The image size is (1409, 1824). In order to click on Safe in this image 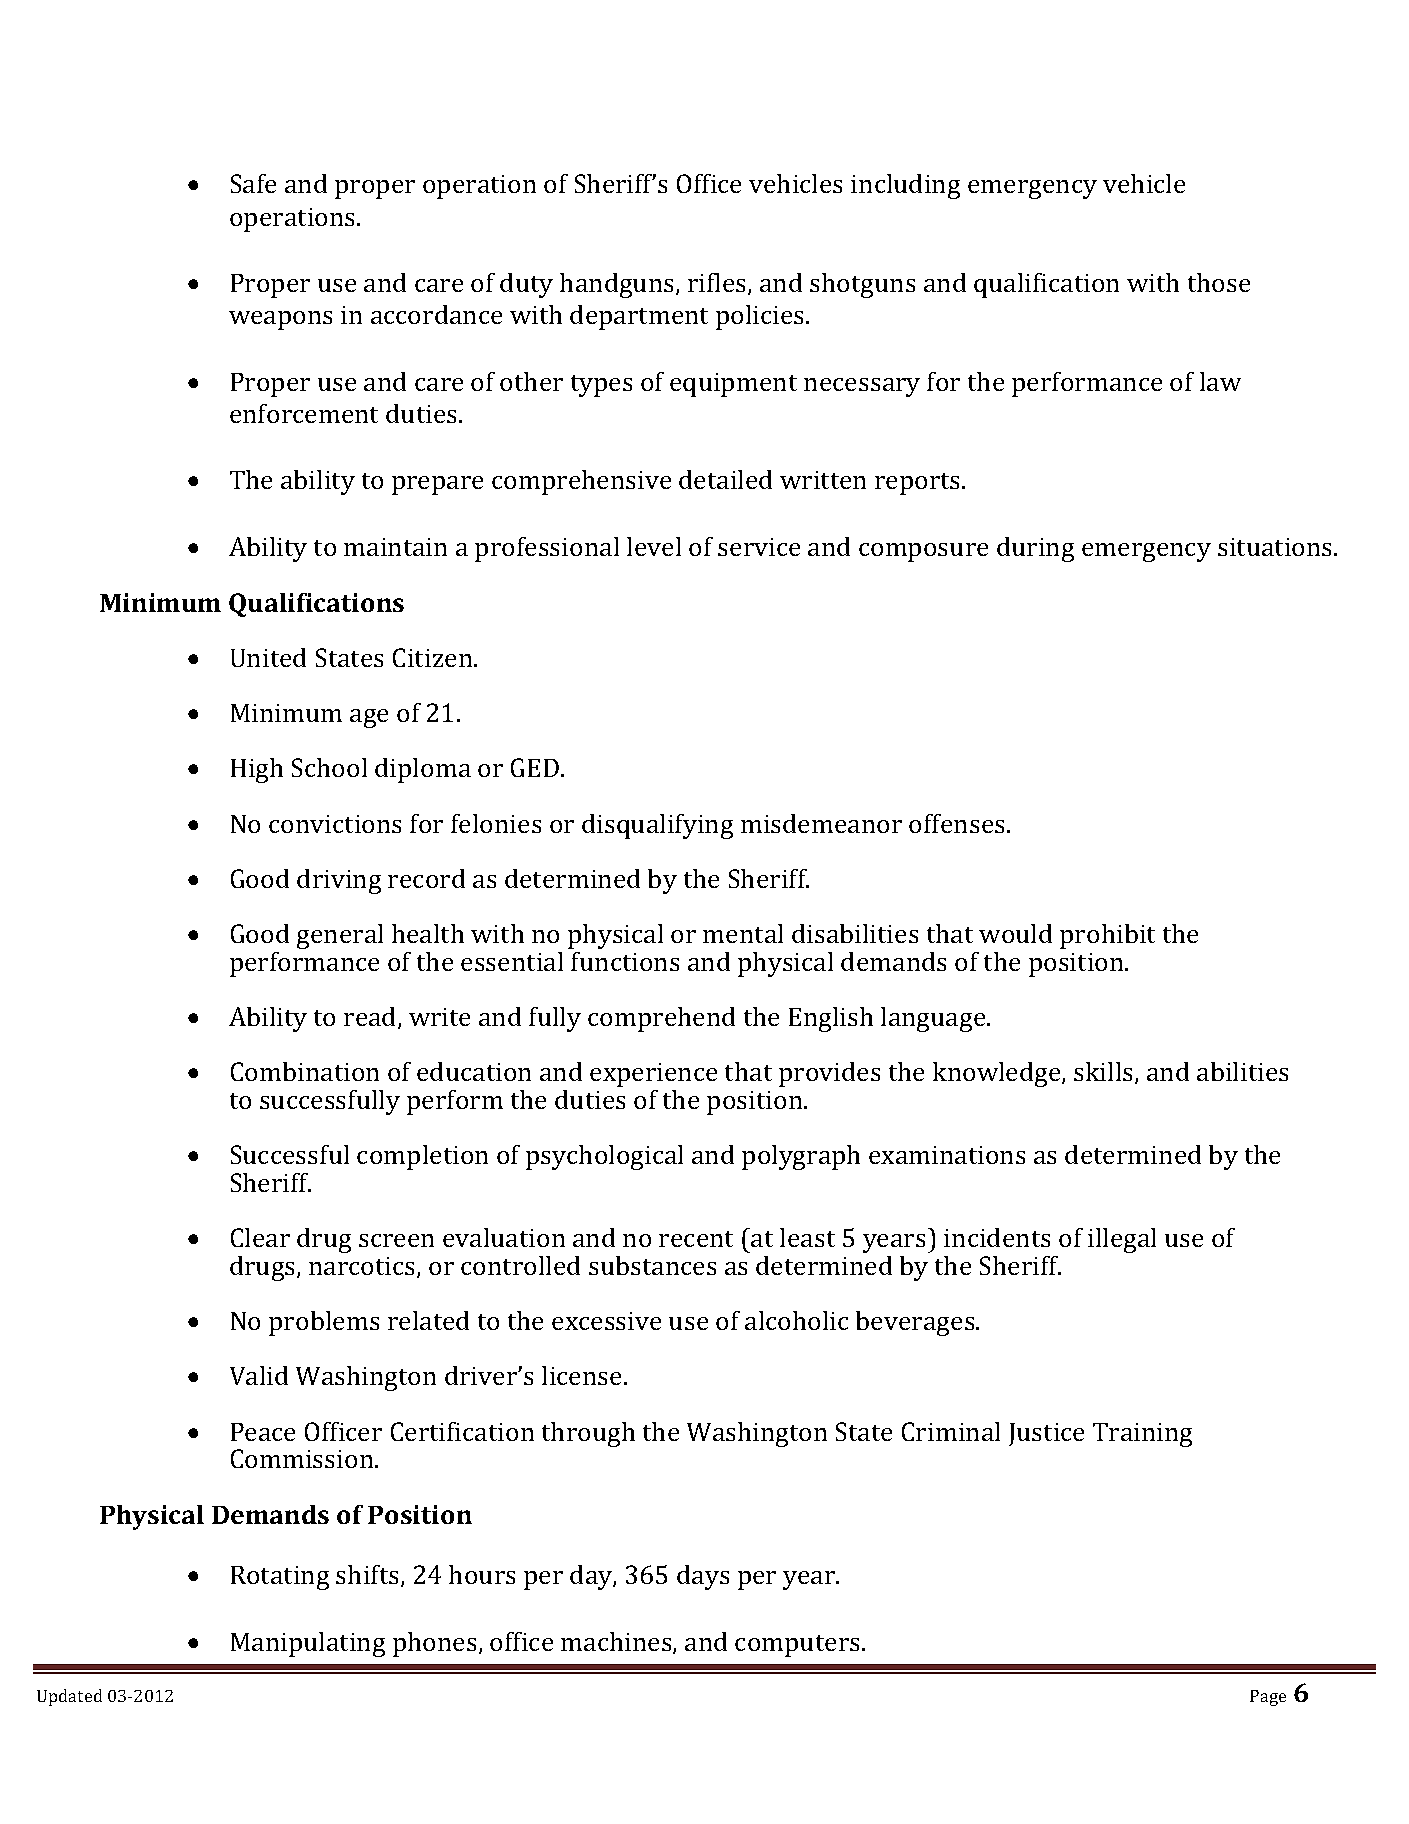, I will do `click(253, 183)`.
